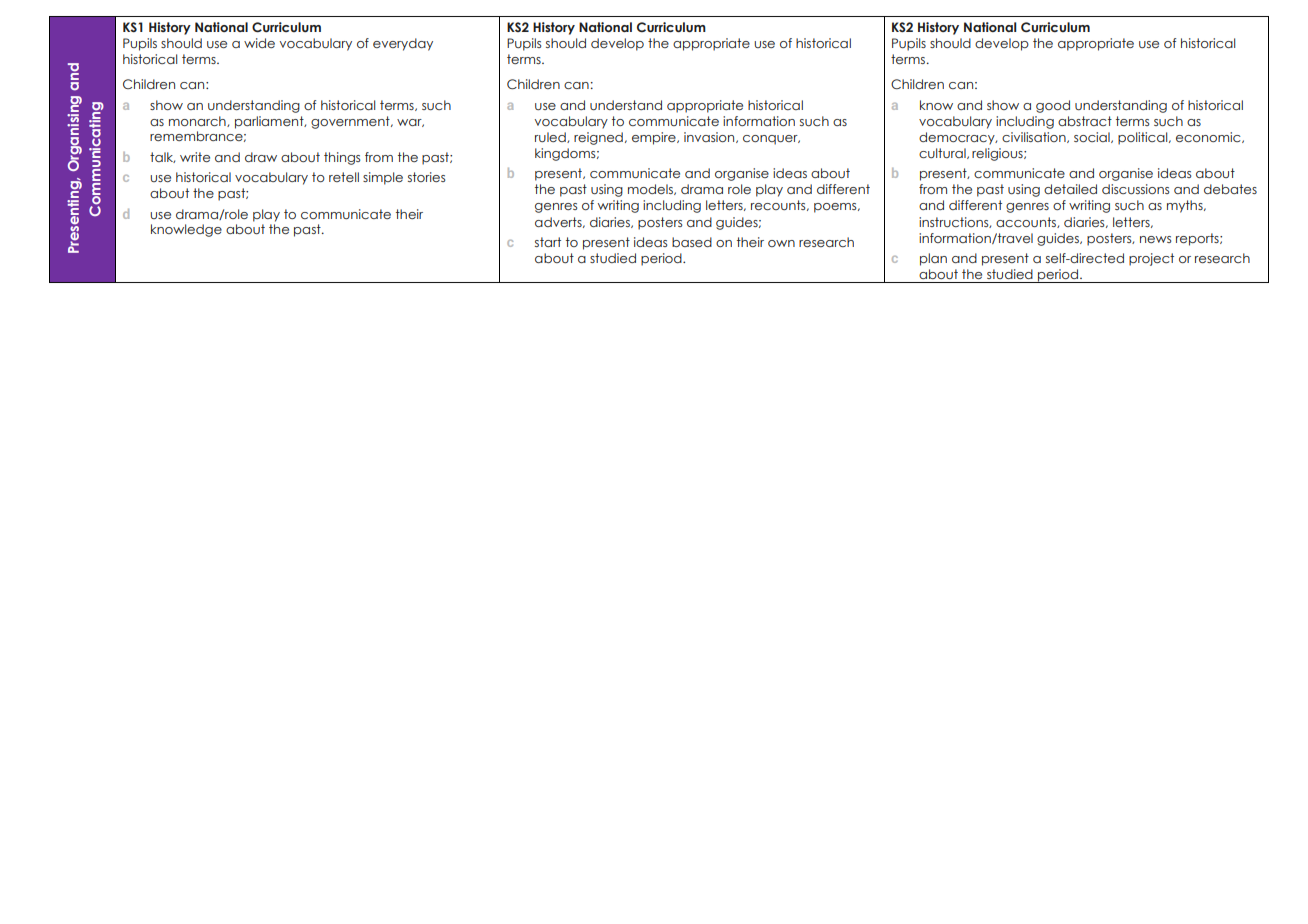 The width and height of the image is (1308, 924). Describe the element at coordinates (548, 242) in the image. I see `start` at that location.
